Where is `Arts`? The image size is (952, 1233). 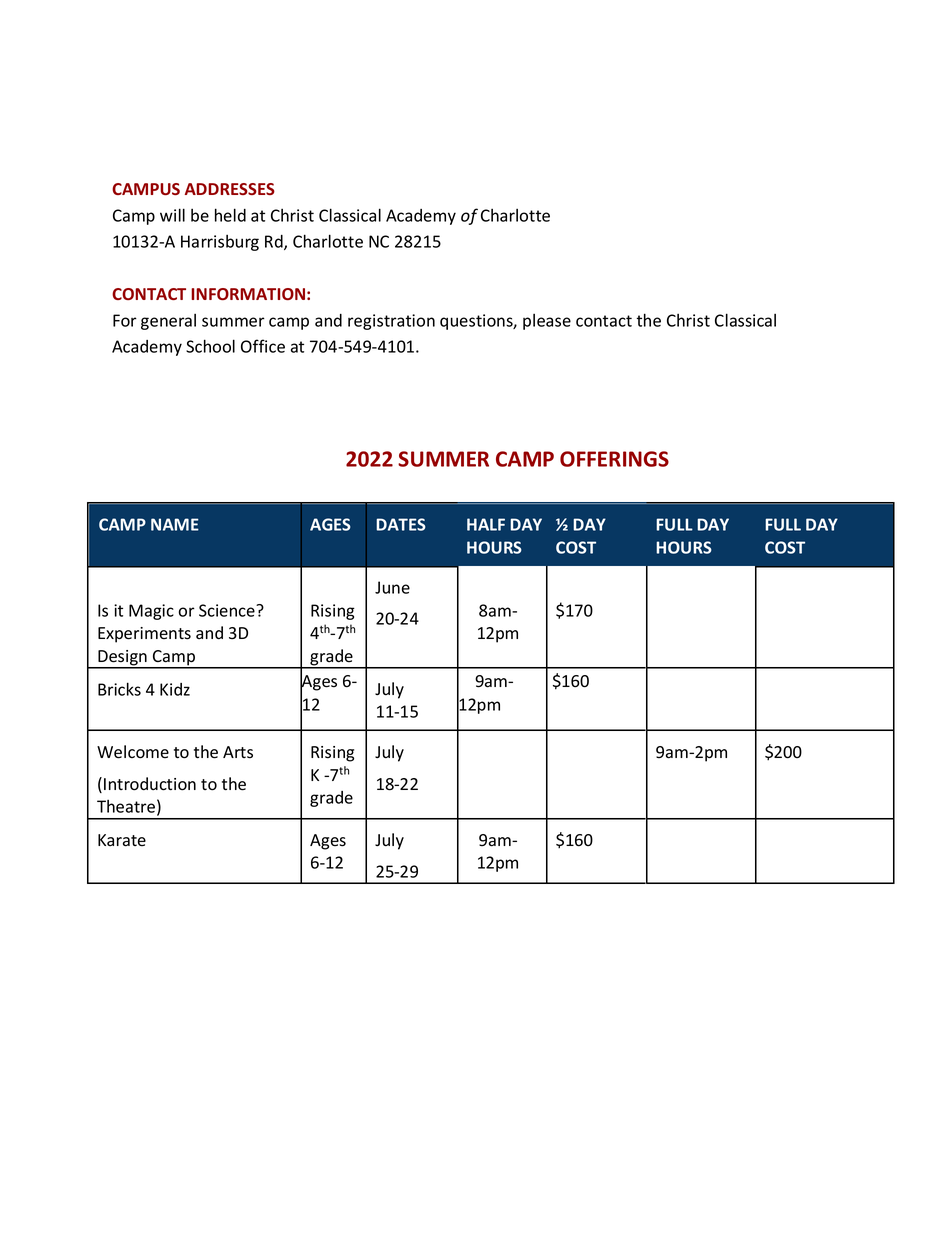 Arts is located at coordinates (238, 752).
